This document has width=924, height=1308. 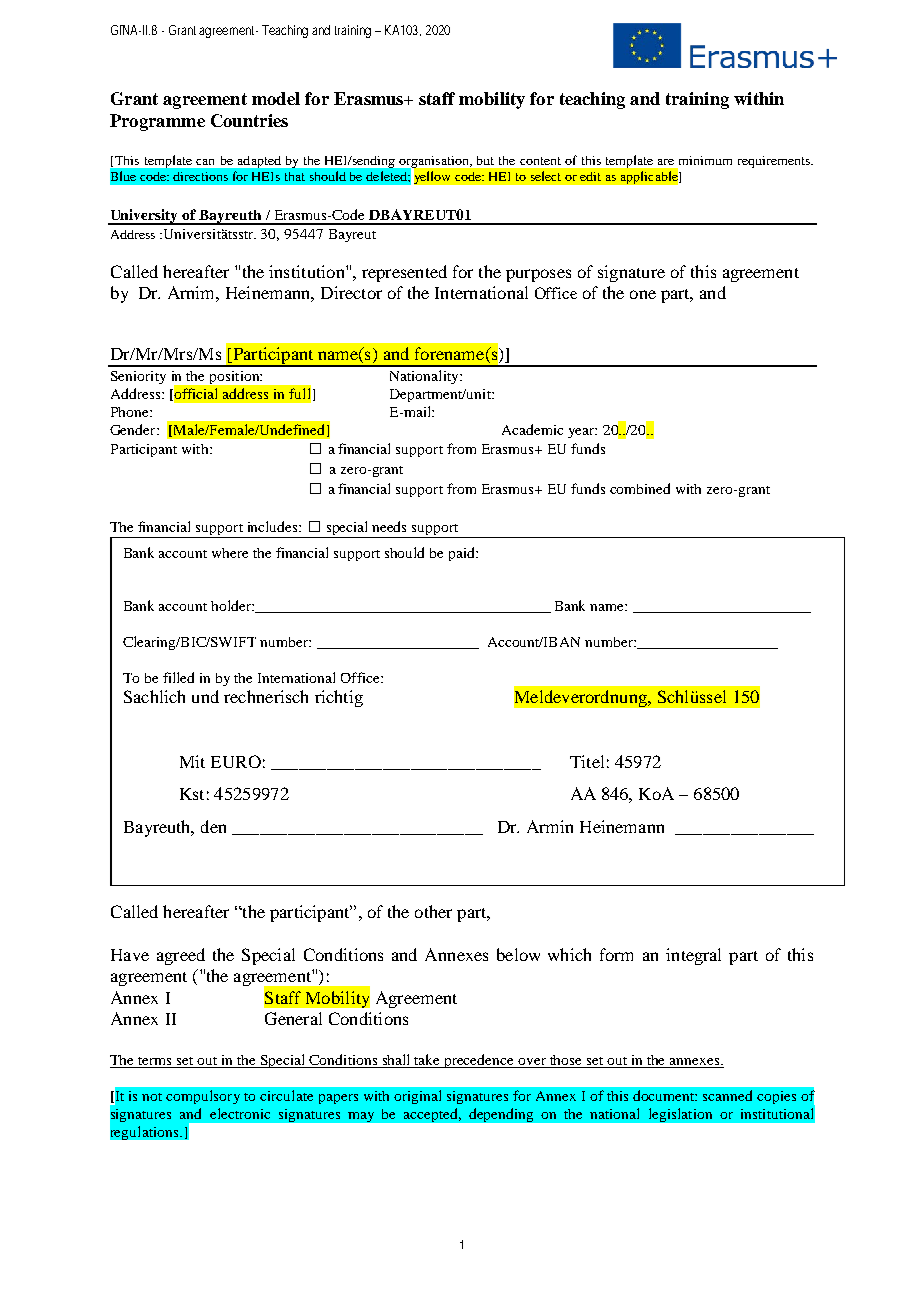 What do you see at coordinates (389, 526) in the document?
I see `needs` at bounding box center [389, 526].
